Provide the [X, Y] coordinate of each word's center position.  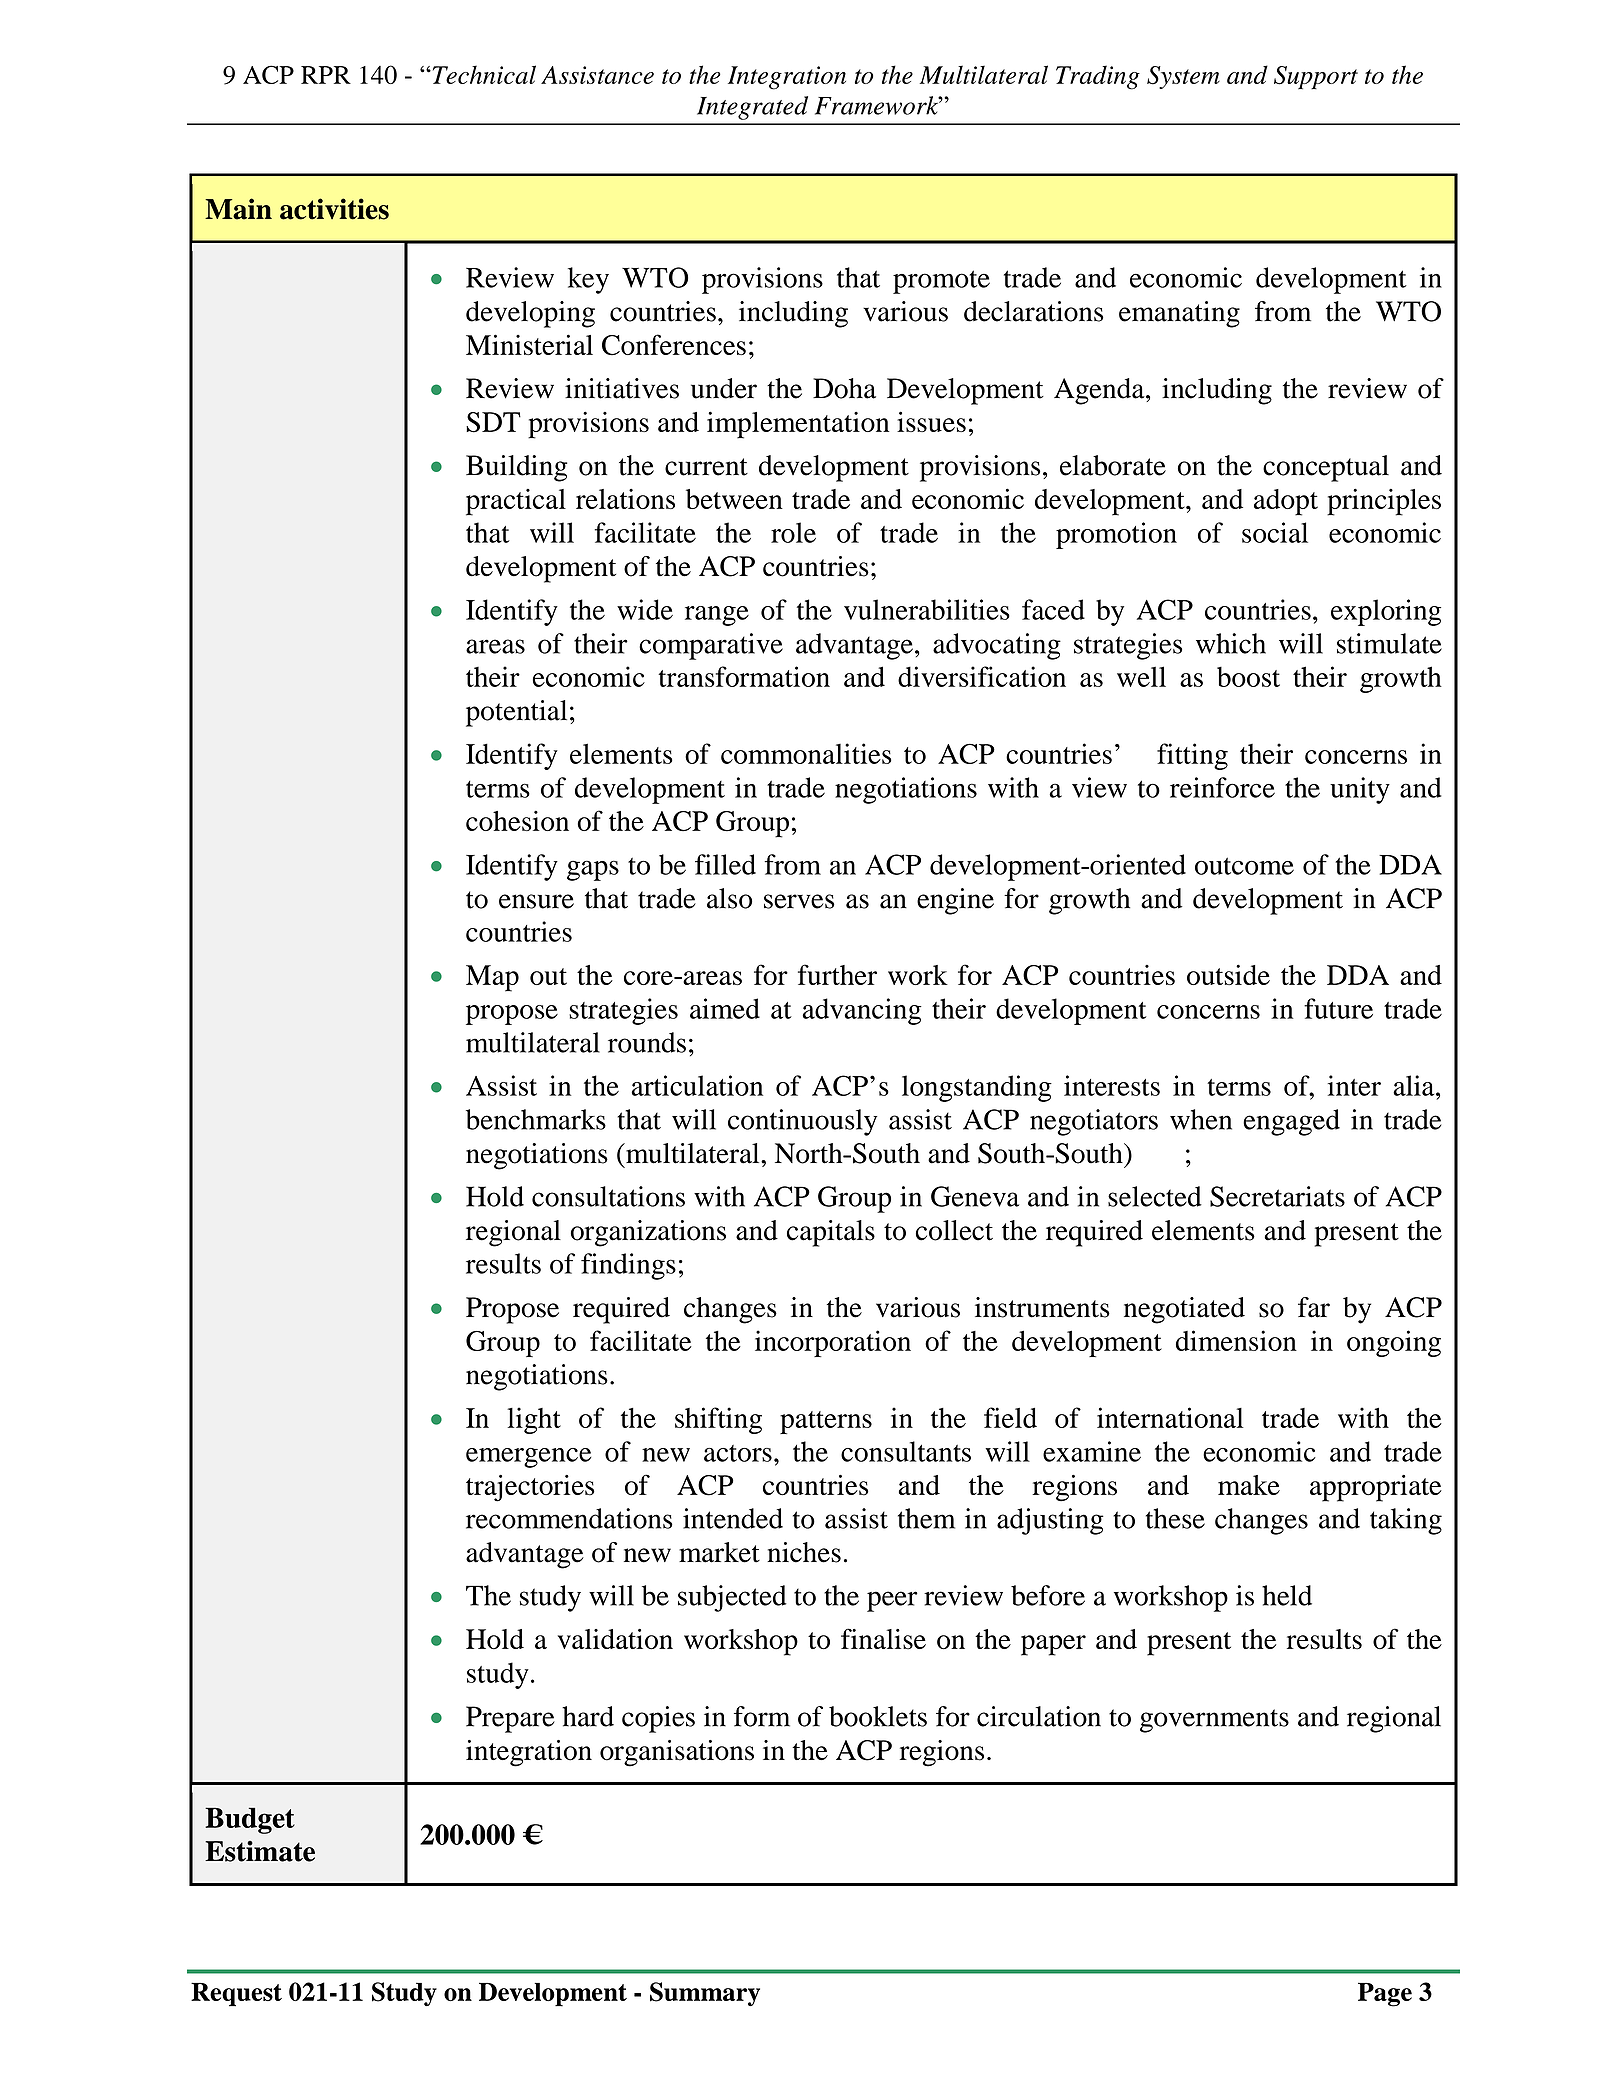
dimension [1236, 1340]
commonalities [806, 753]
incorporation [833, 1343]
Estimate [260, 1851]
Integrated [752, 108]
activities [334, 209]
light [534, 1420]
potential [516, 713]
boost [1248, 677]
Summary [705, 1994]
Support [1316, 78]
